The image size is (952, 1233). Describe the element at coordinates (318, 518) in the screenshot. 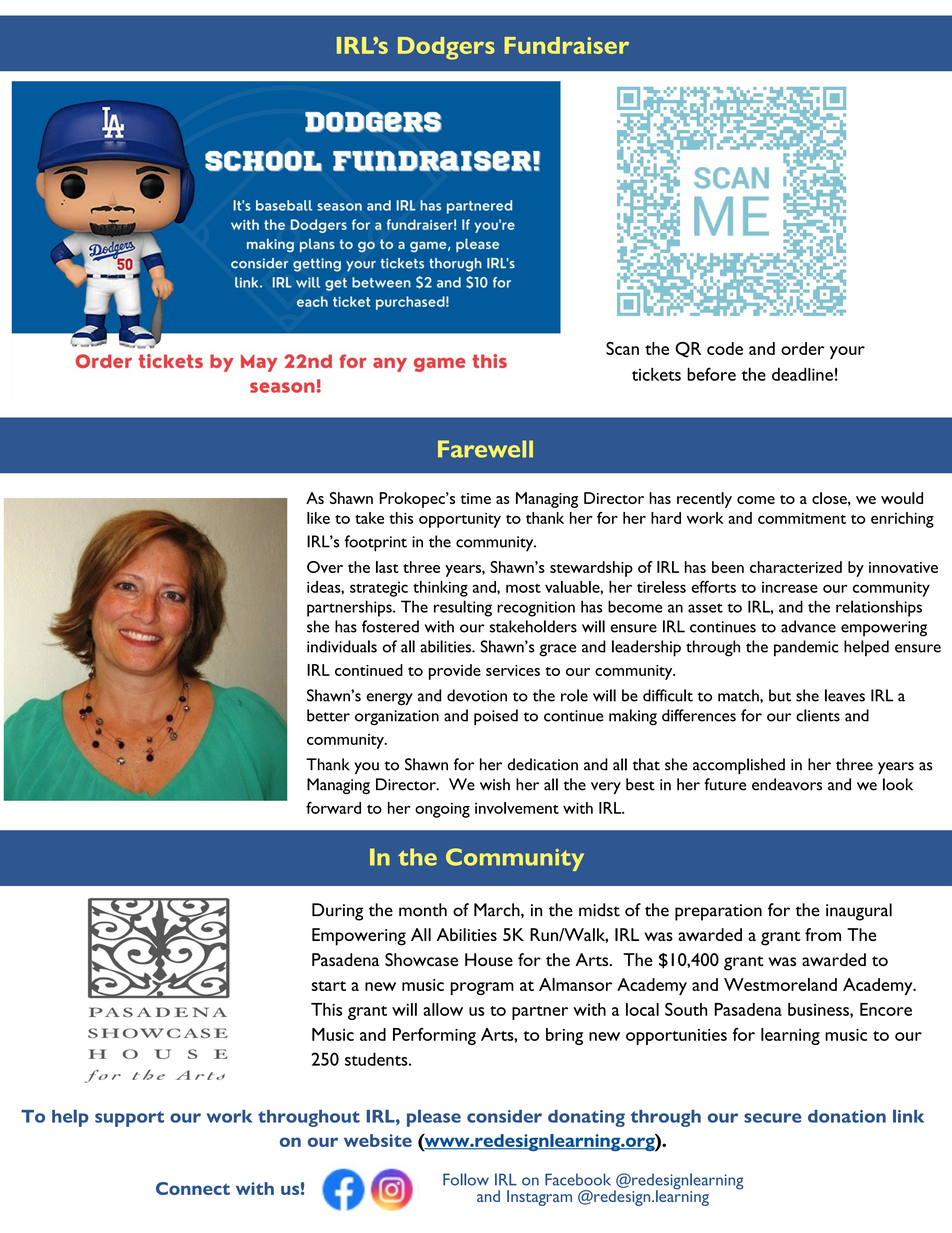

I see `like` at that location.
